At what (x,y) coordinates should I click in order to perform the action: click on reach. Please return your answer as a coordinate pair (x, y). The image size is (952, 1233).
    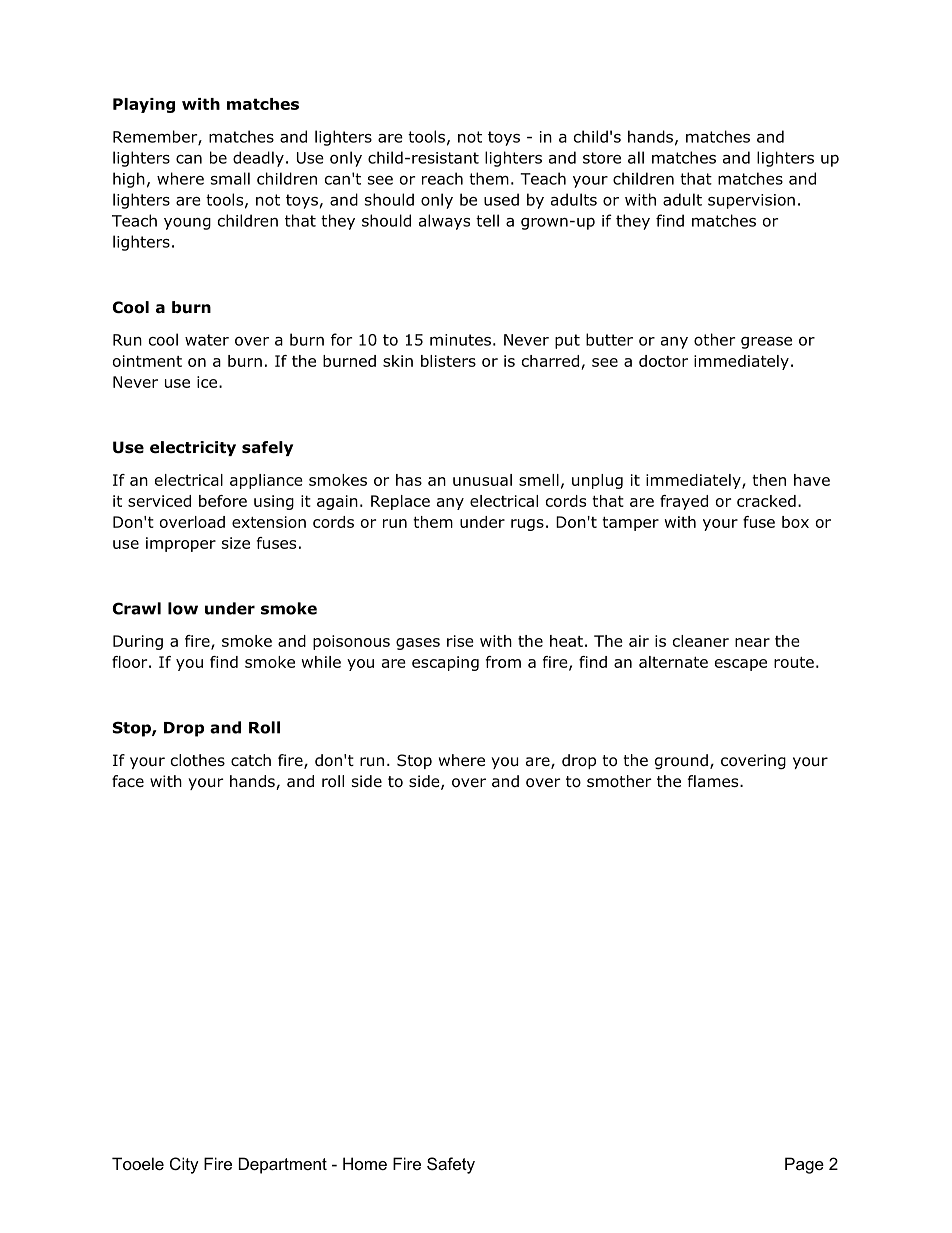
    Looking at the image, I should click on (442, 178).
